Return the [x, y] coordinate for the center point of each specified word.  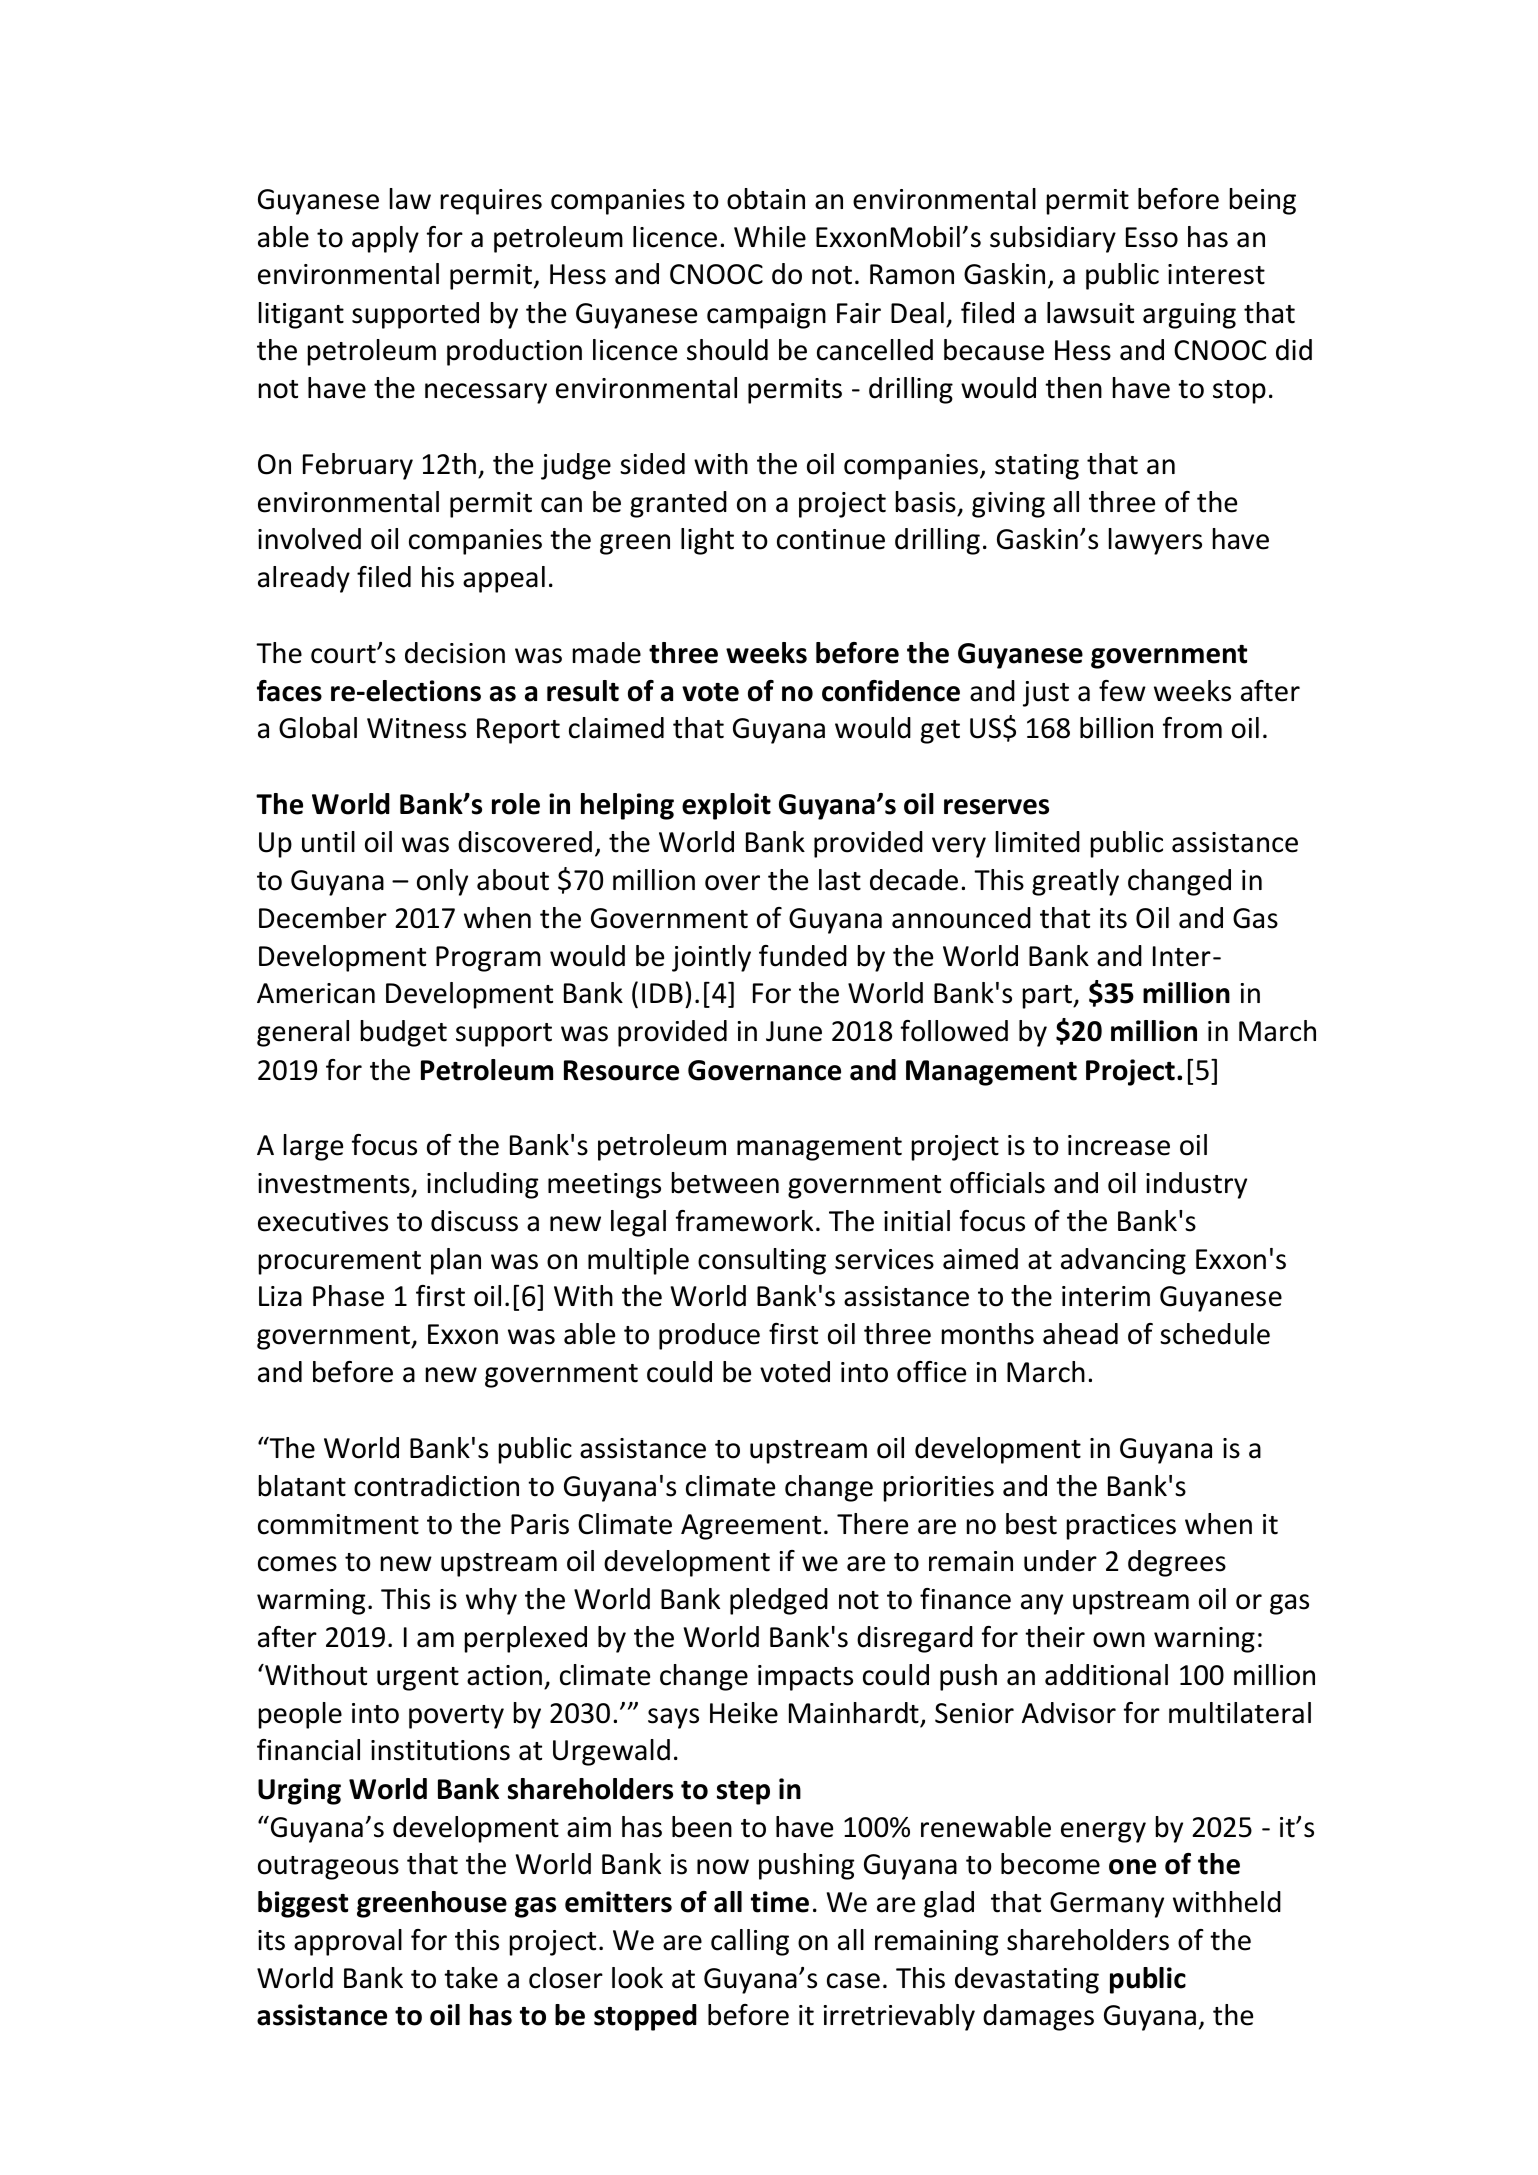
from [1192, 728]
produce [709, 1336]
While [770, 237]
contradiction [436, 1486]
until [328, 842]
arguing [1189, 316]
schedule [1215, 1334]
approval [348, 1942]
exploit [726, 806]
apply [385, 239]
